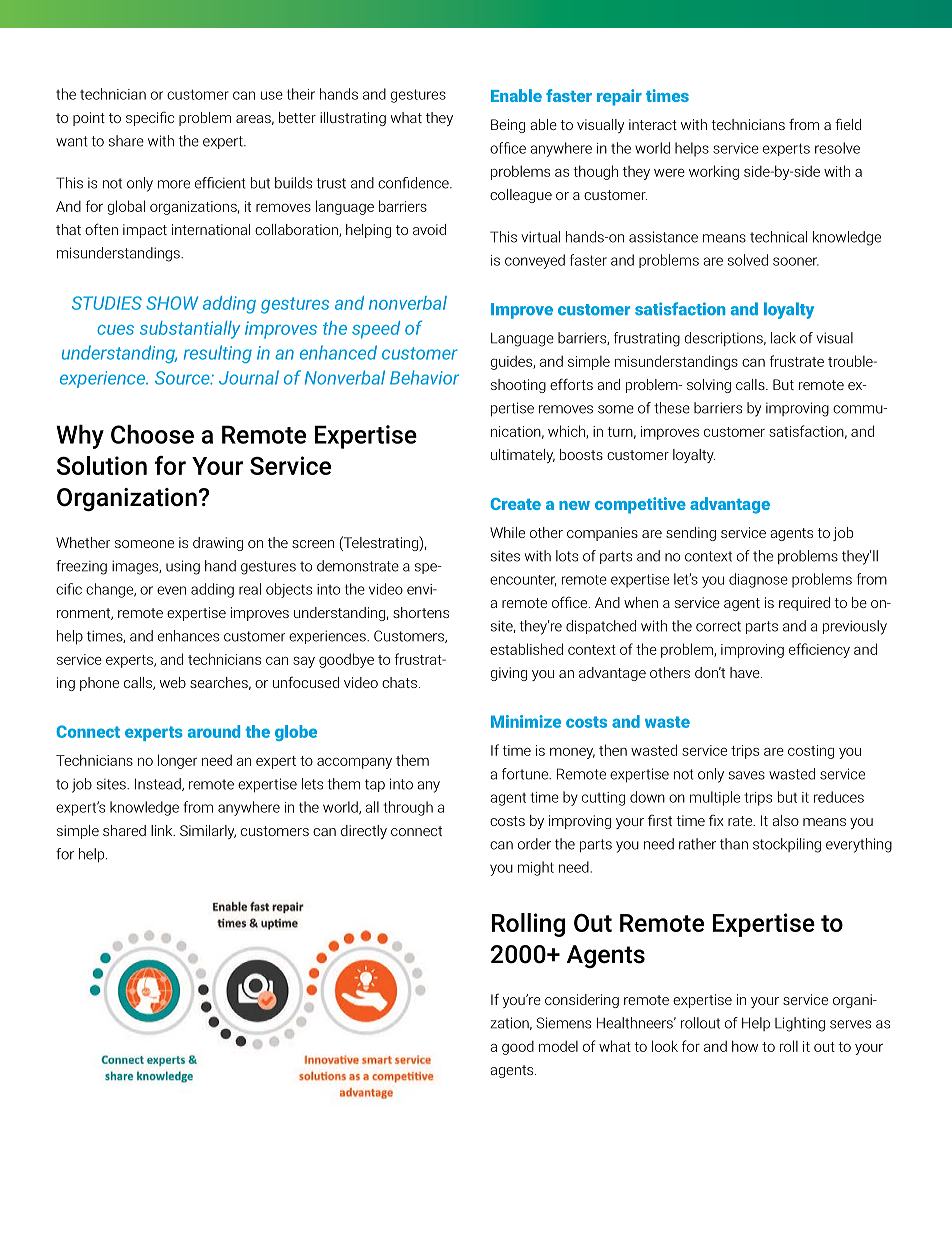 The height and width of the screenshot is (1233, 952). I want to click on link, so click(163, 830).
